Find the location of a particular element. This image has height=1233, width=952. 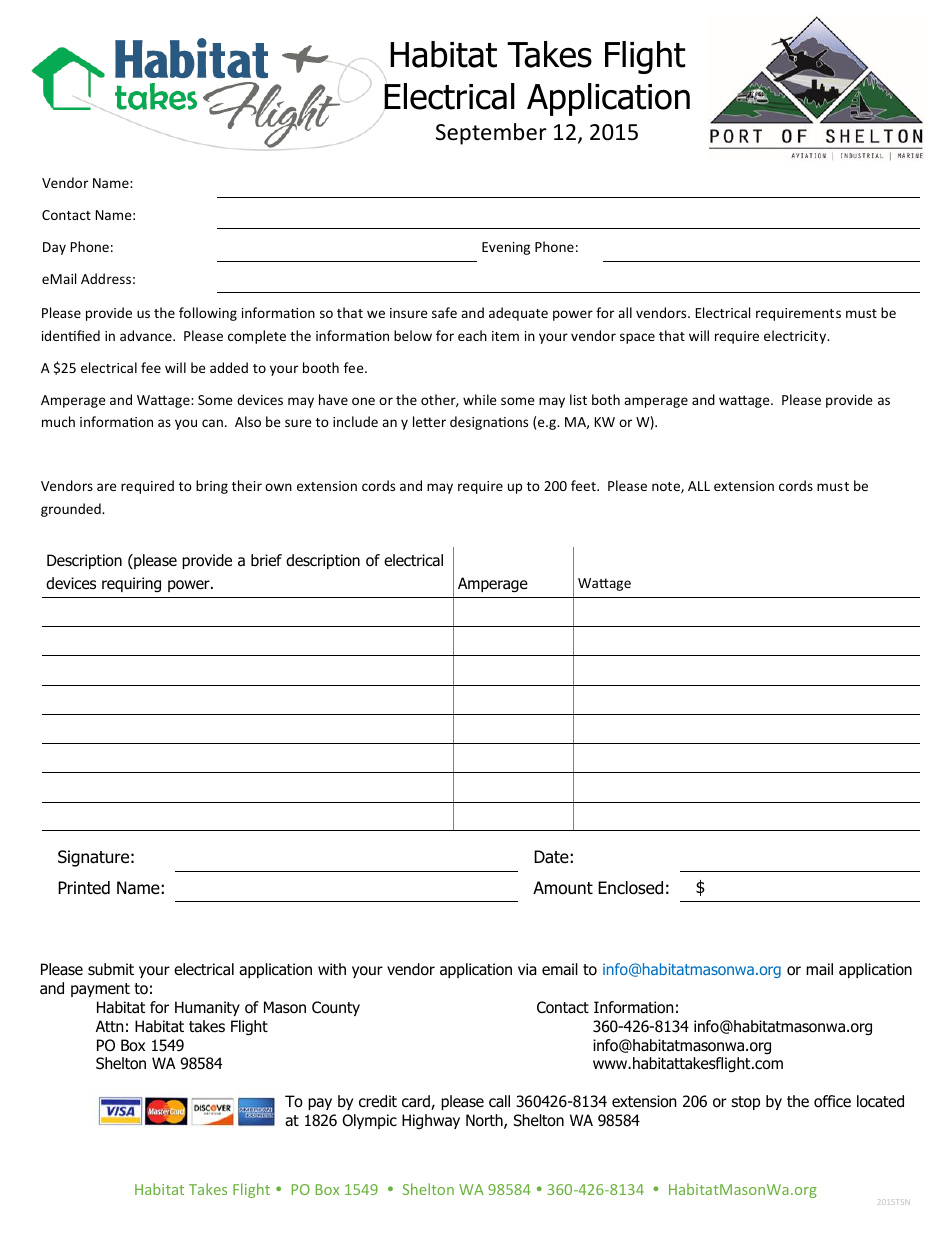

requiring is located at coordinates (131, 584).
